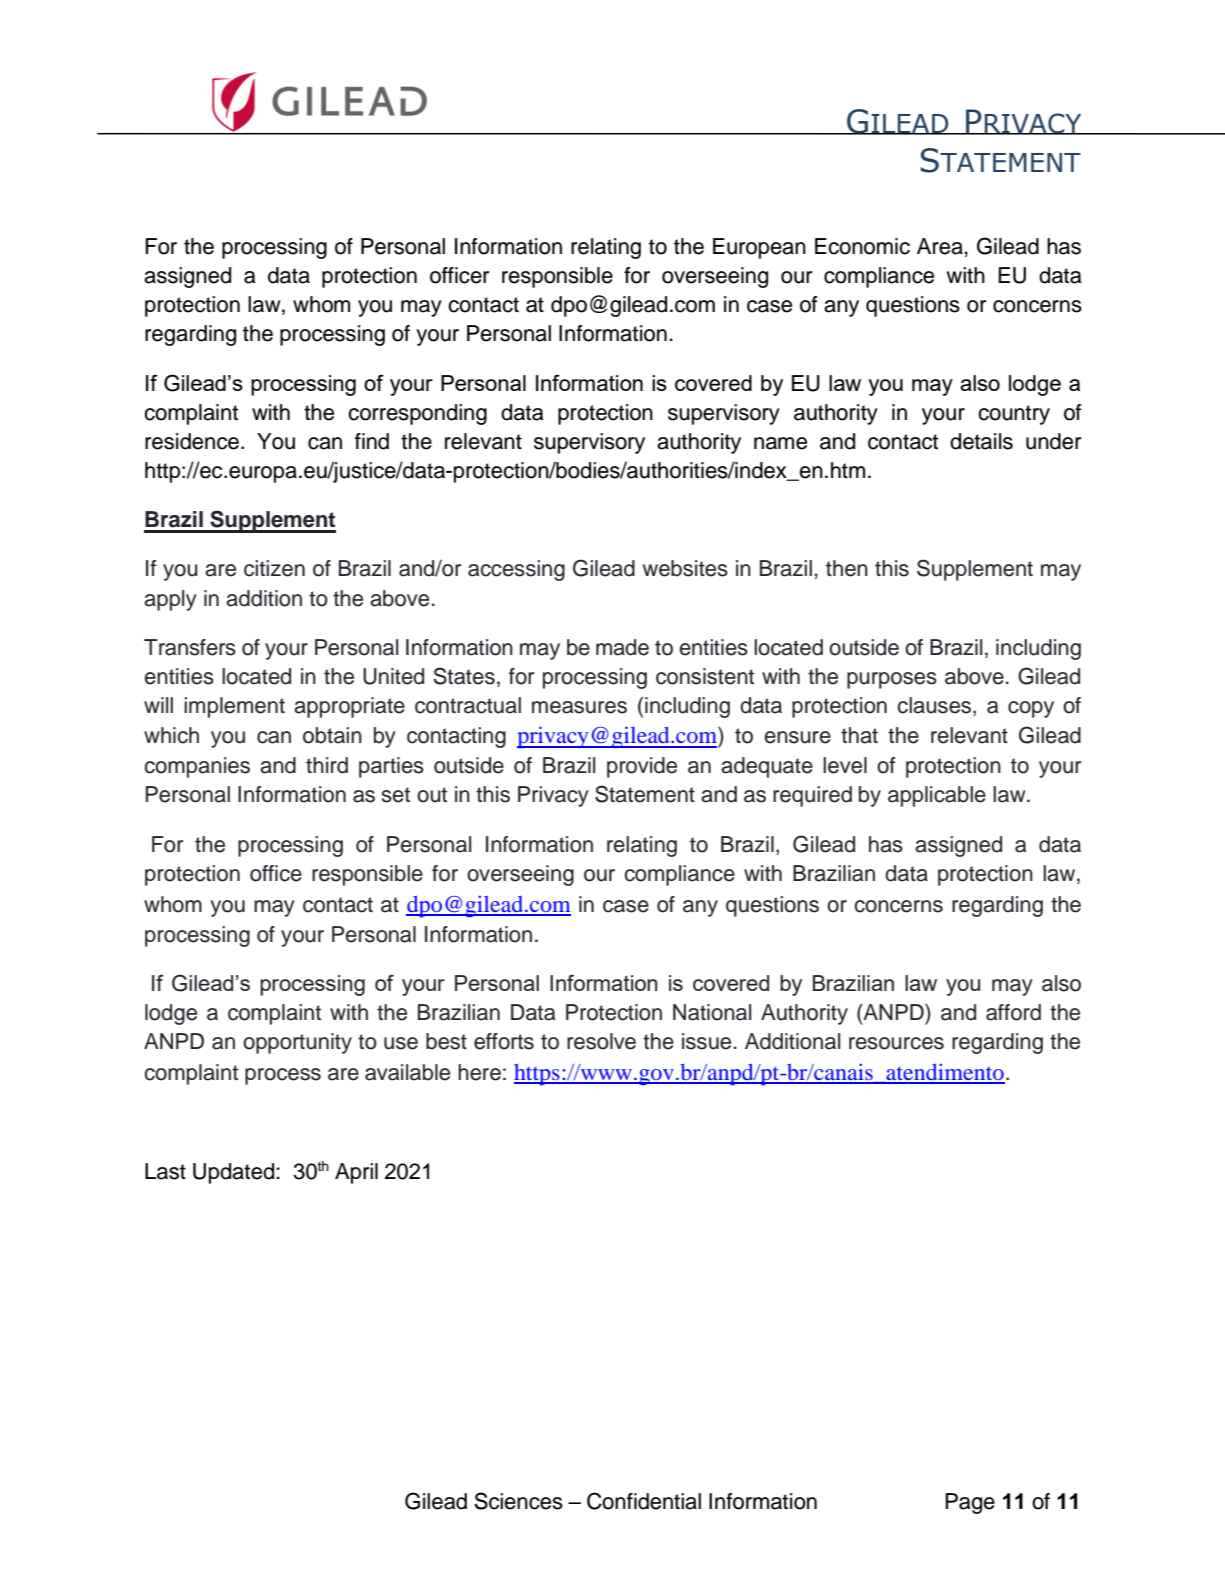 Image resolution: width=1225 pixels, height=1585 pixels. Describe the element at coordinates (235, 1173) in the page. I see `Updated` at that location.
